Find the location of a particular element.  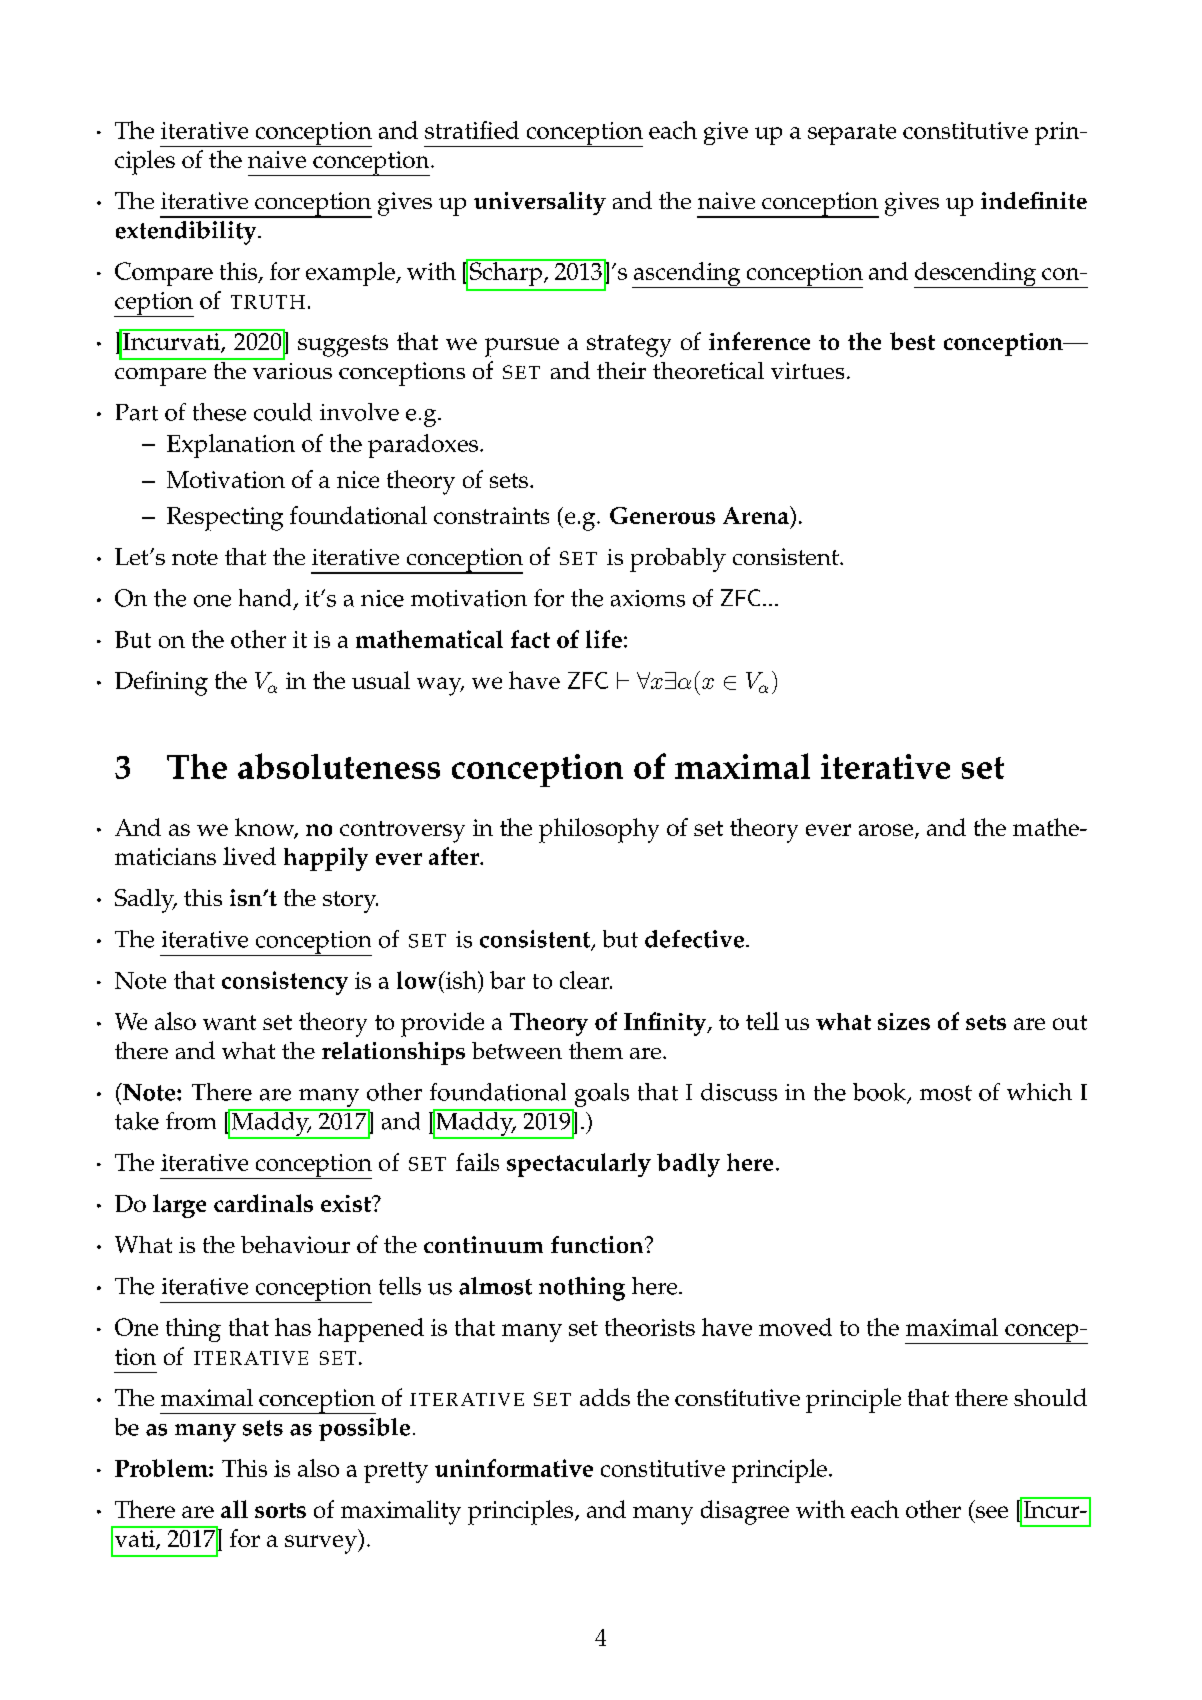

indefinite is located at coordinates (1034, 200).
